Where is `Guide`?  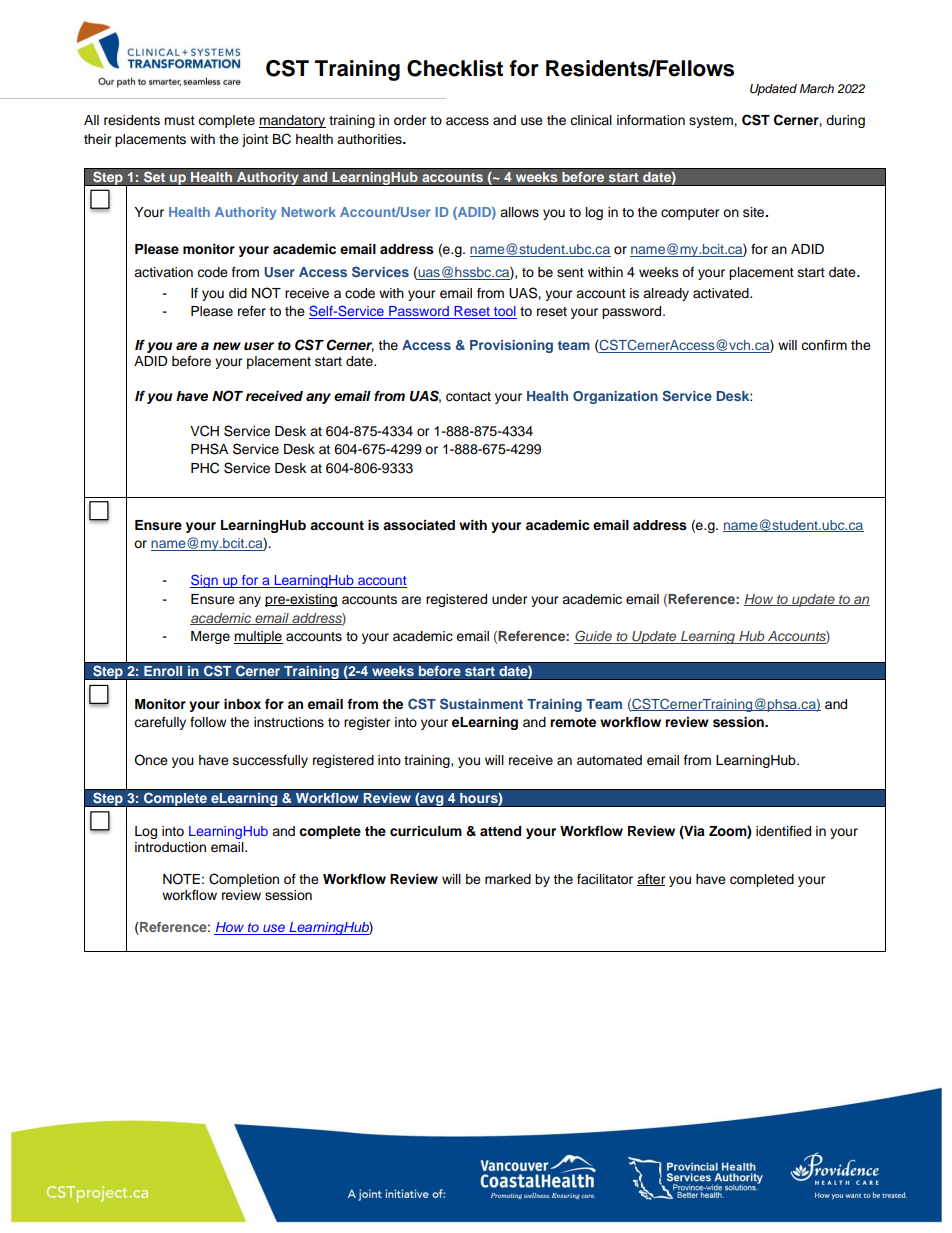
Guide is located at coordinates (594, 637).
